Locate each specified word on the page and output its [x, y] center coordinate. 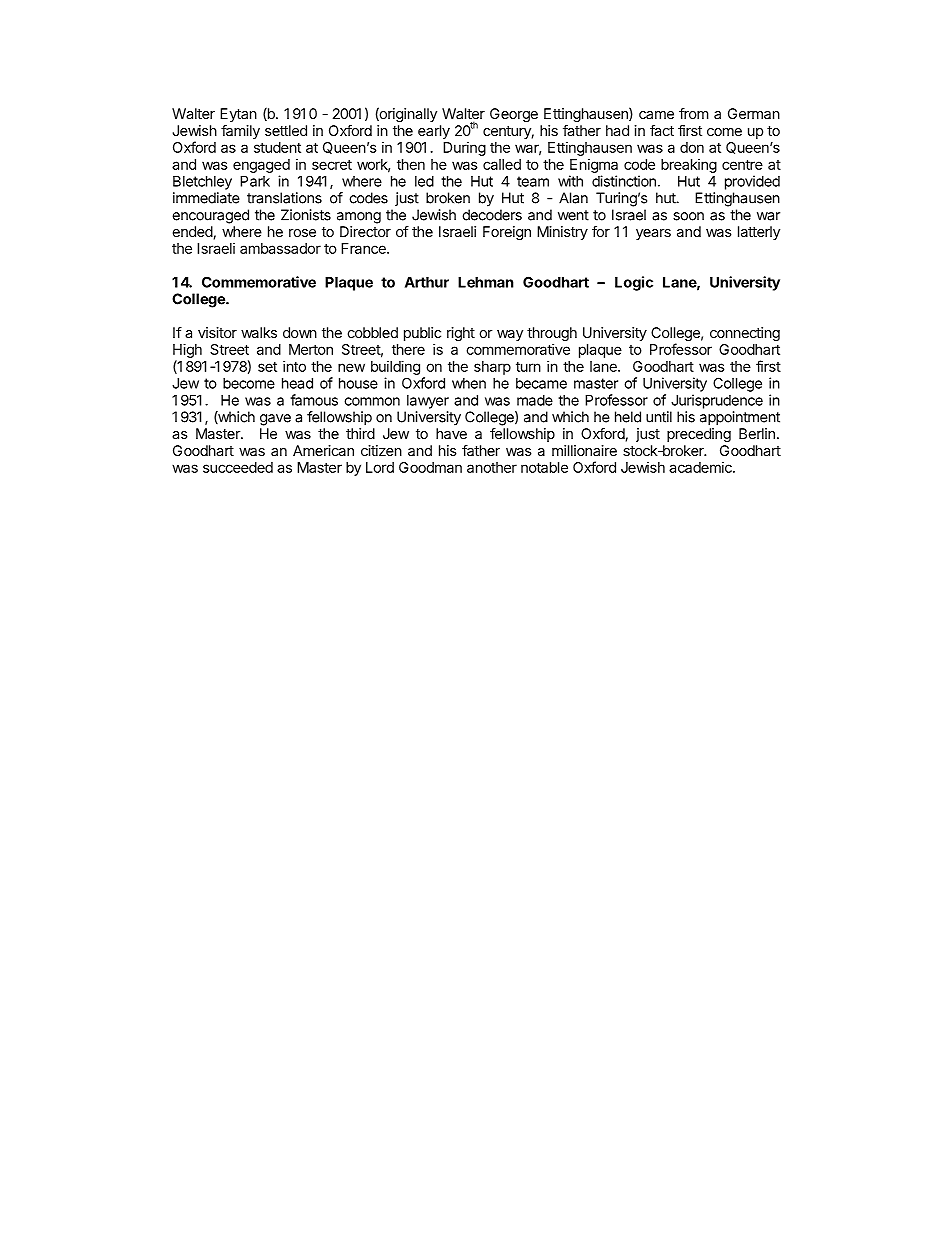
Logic [634, 283]
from [694, 113]
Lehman [486, 282]
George [514, 115]
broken [448, 198]
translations [284, 198]
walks [259, 332]
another [492, 467]
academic [701, 467]
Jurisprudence [717, 401]
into [294, 366]
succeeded [238, 467]
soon [688, 216]
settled [286, 130]
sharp [492, 368]
